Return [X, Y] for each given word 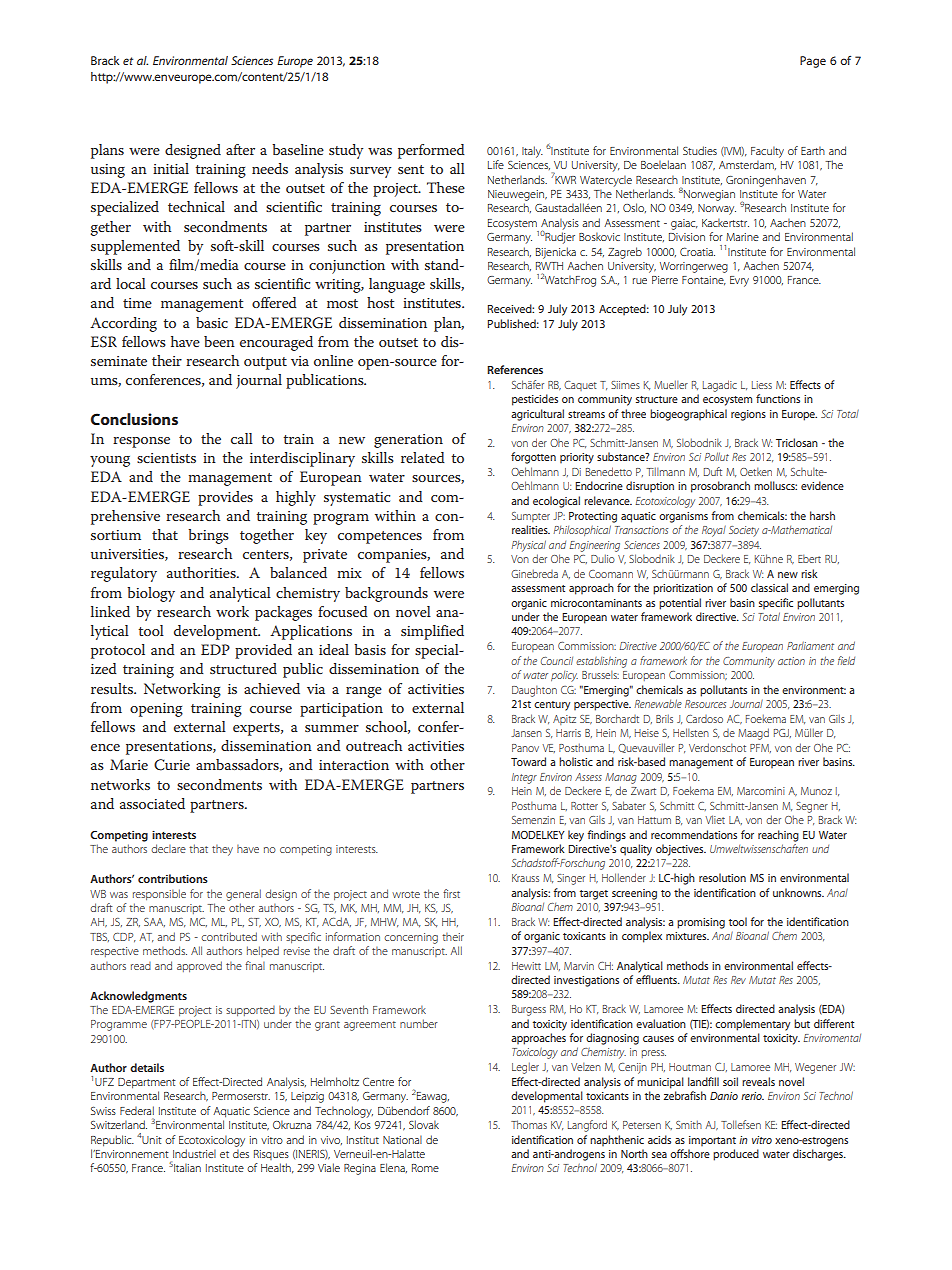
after [240, 149]
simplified [432, 632]
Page [813, 62]
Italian [187, 1167]
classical [769, 587]
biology [151, 594]
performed [431, 151]
